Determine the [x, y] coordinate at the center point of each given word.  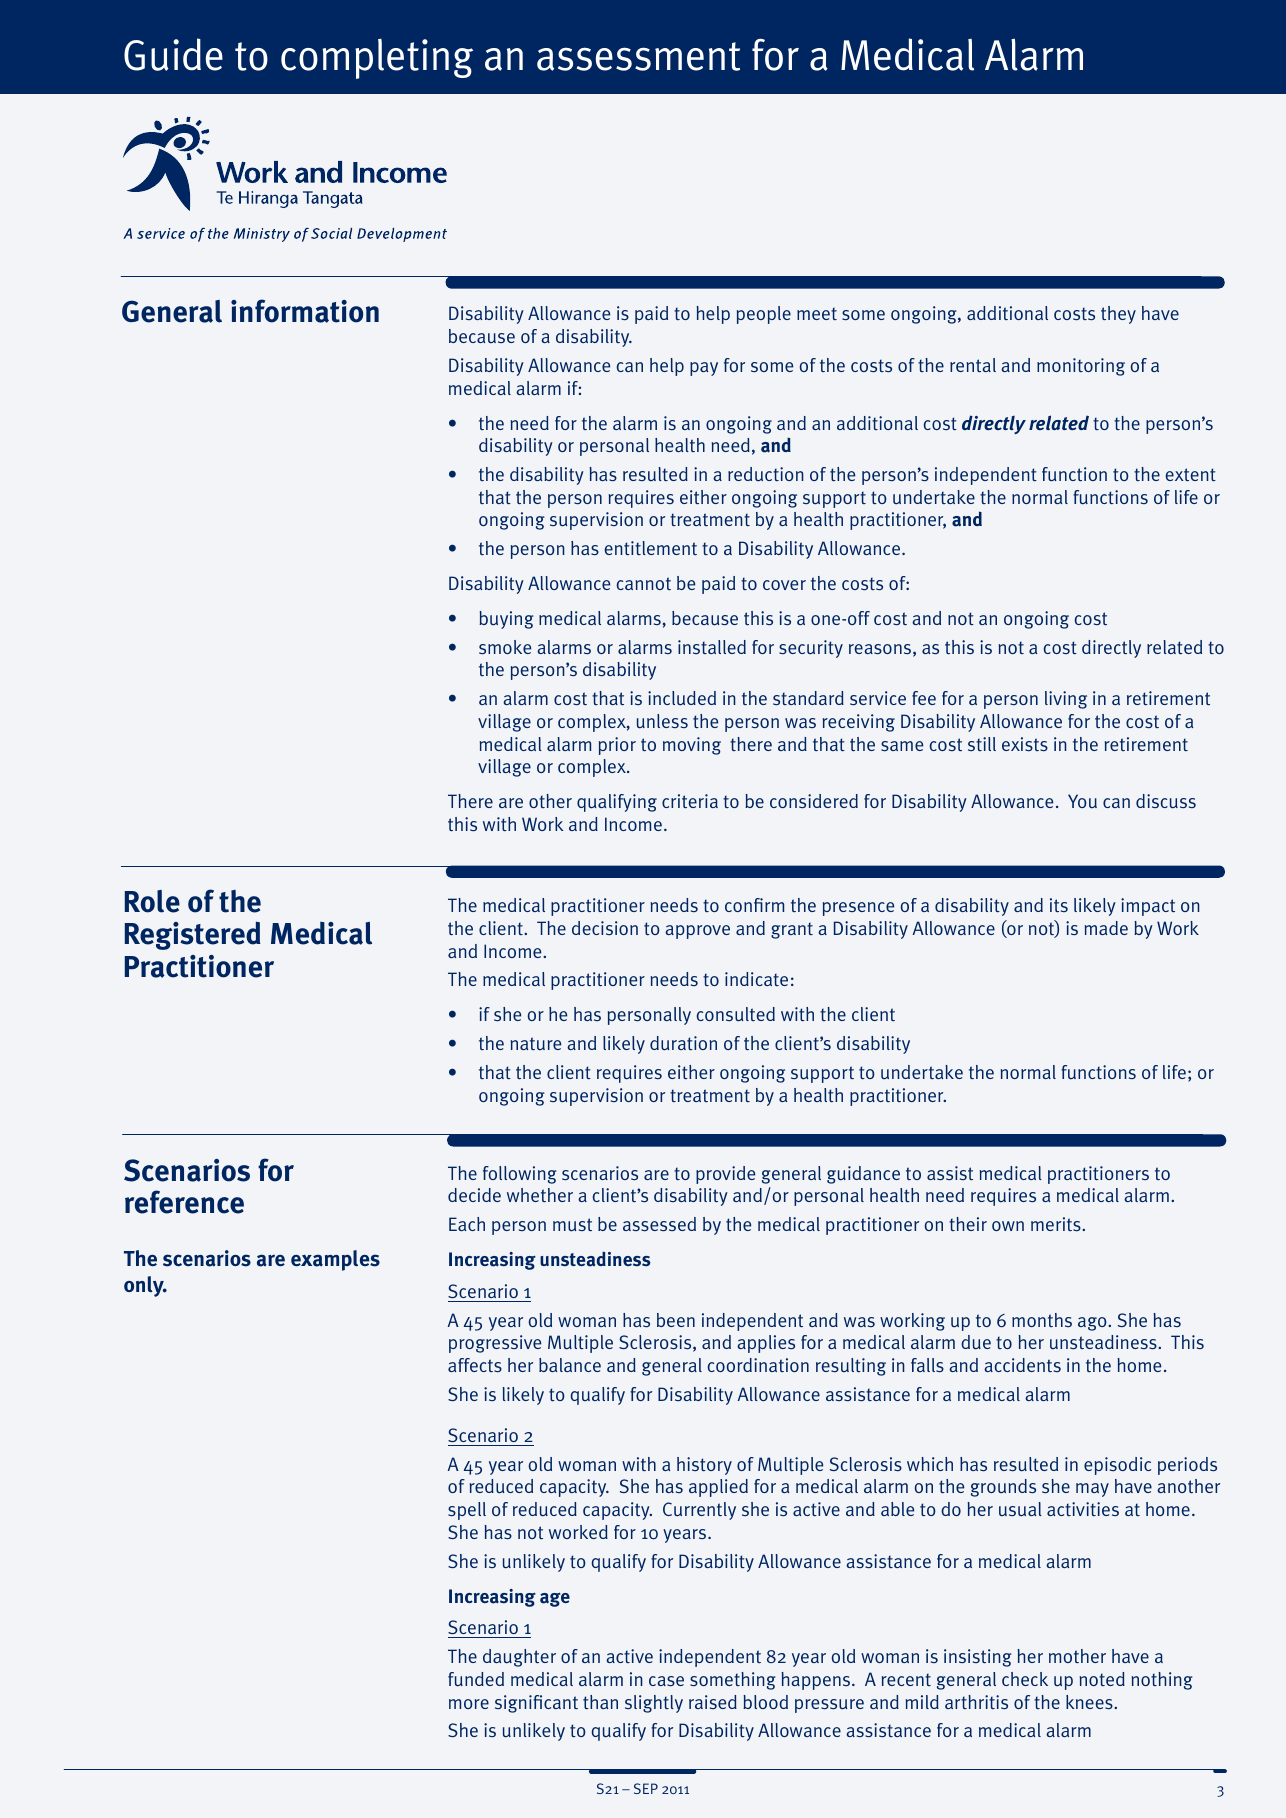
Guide [173, 54]
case [666, 1681]
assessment [638, 56]
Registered [193, 935]
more [469, 1704]
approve [697, 932]
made [1106, 928]
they [1118, 315]
